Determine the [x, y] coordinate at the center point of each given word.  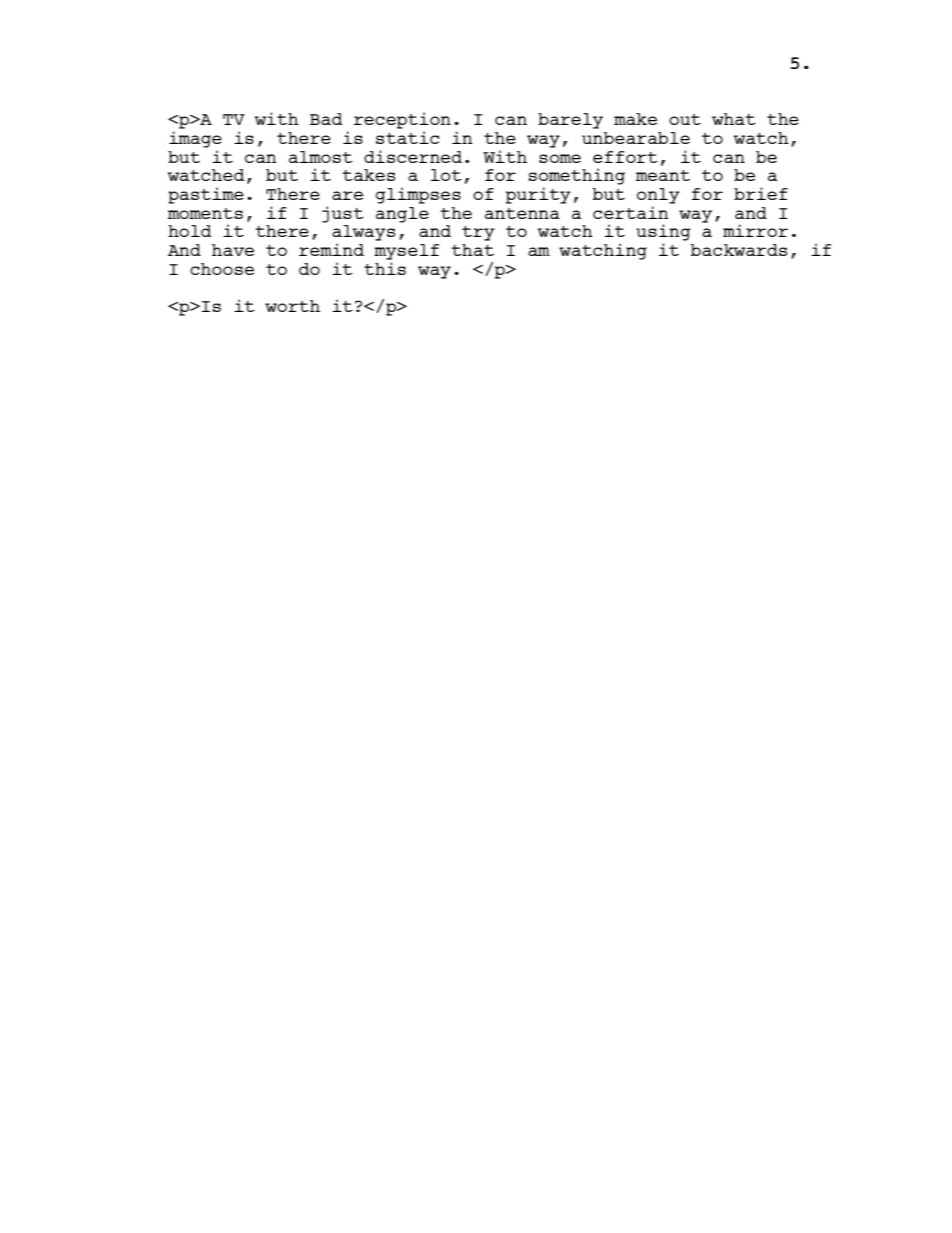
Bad [326, 119]
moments [205, 213]
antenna [522, 213]
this [385, 268]
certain [631, 212]
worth [292, 306]
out [685, 119]
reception [402, 120]
